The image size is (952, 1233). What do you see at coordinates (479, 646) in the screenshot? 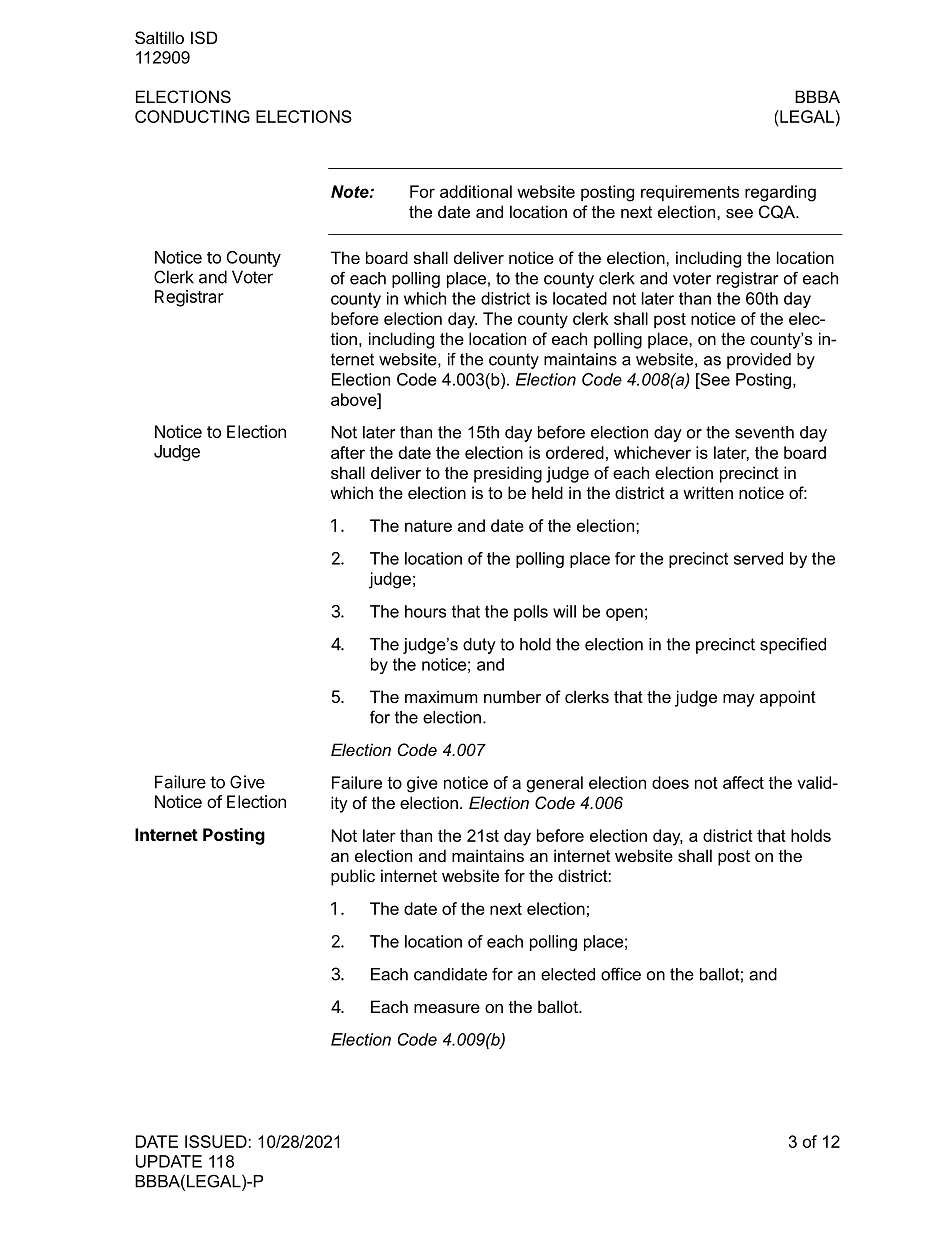
I see `duty` at bounding box center [479, 646].
